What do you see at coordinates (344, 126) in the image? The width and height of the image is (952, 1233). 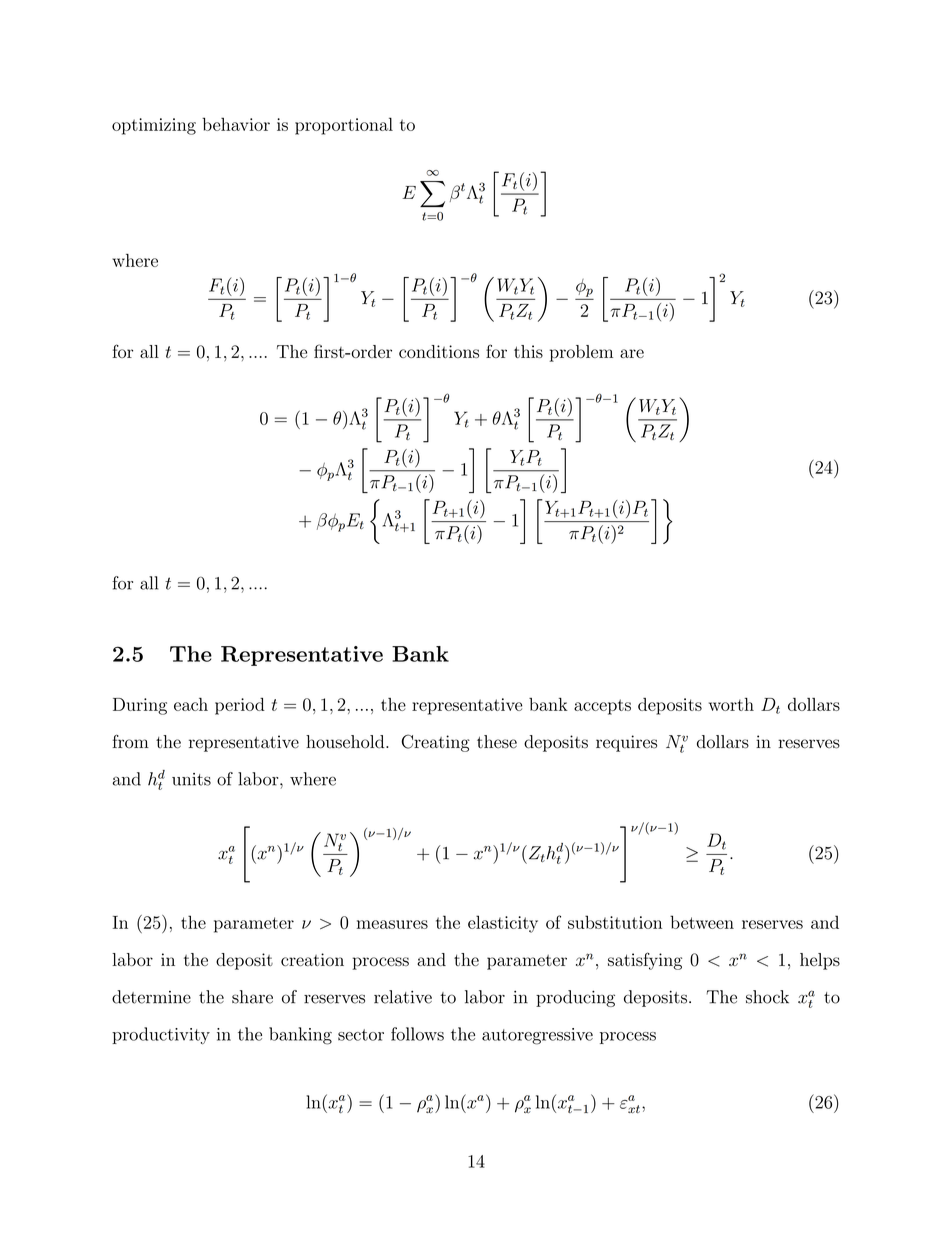 I see `proportional` at bounding box center [344, 126].
